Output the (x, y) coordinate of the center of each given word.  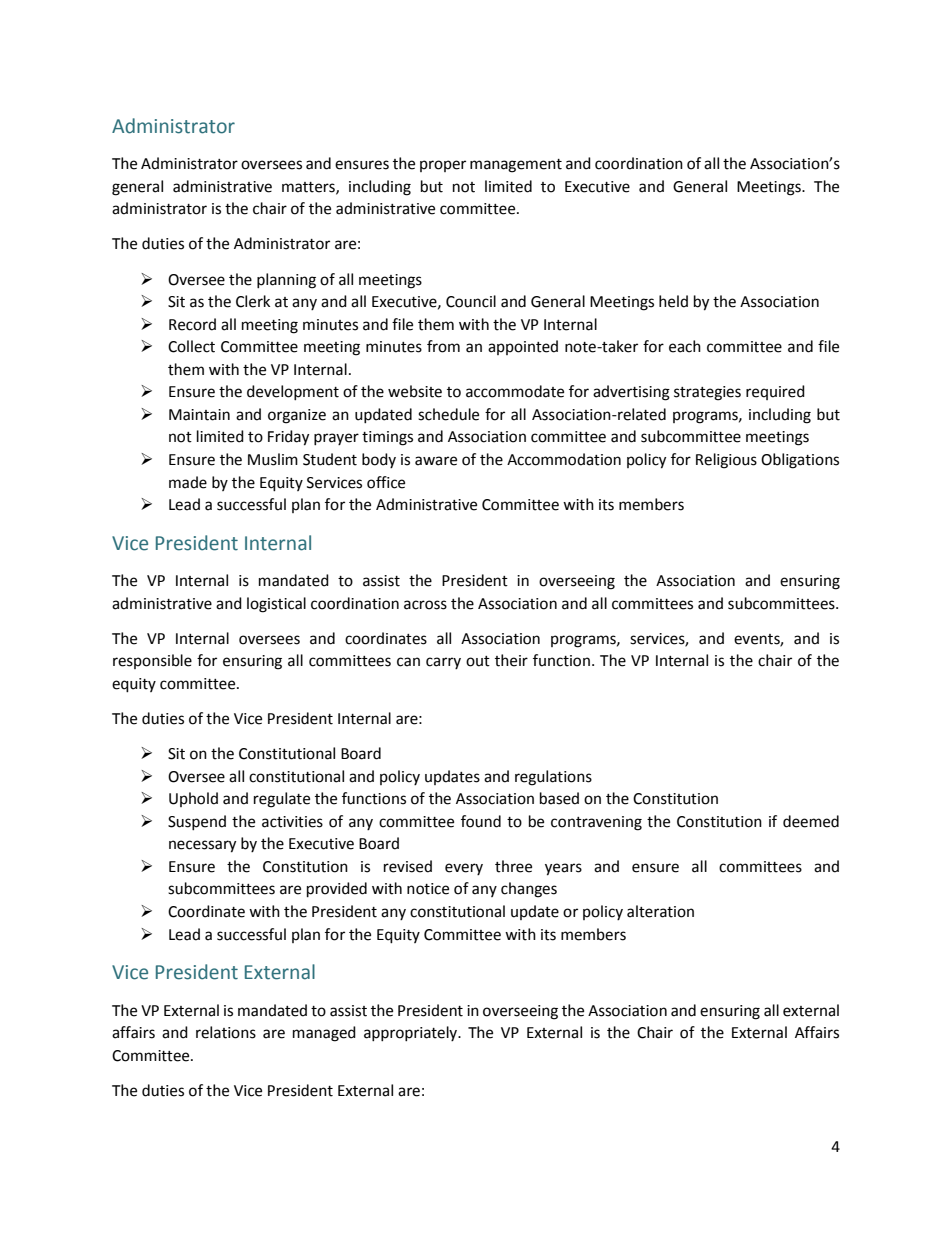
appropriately (412, 1033)
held (673, 301)
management (516, 166)
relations (226, 1032)
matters (309, 188)
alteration (660, 911)
